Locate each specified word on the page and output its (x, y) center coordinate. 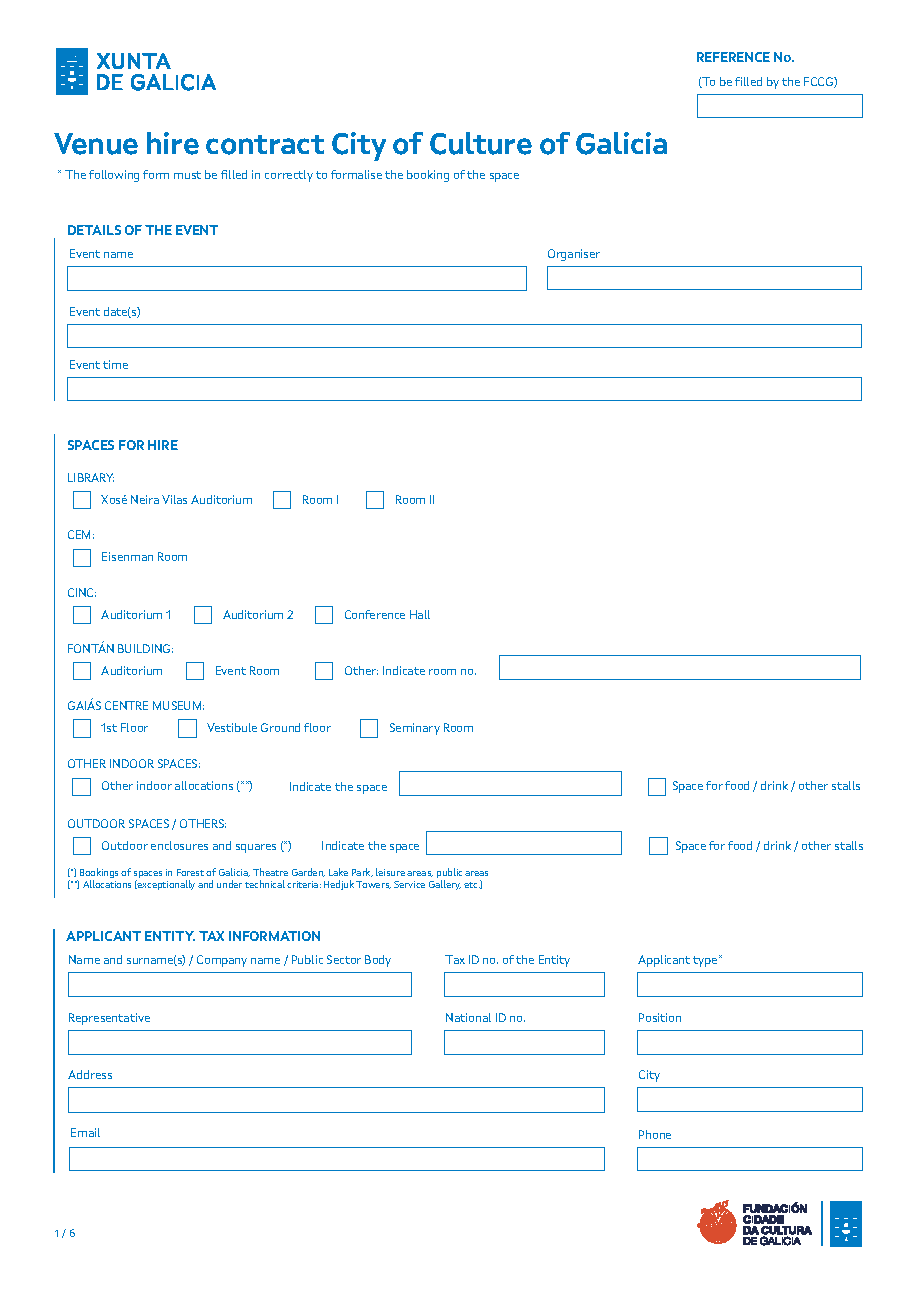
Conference (375, 614)
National (468, 1017)
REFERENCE (733, 57)
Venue (96, 144)
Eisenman (127, 556)
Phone (655, 1134)
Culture (481, 143)
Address (90, 1074)
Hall (420, 614)
